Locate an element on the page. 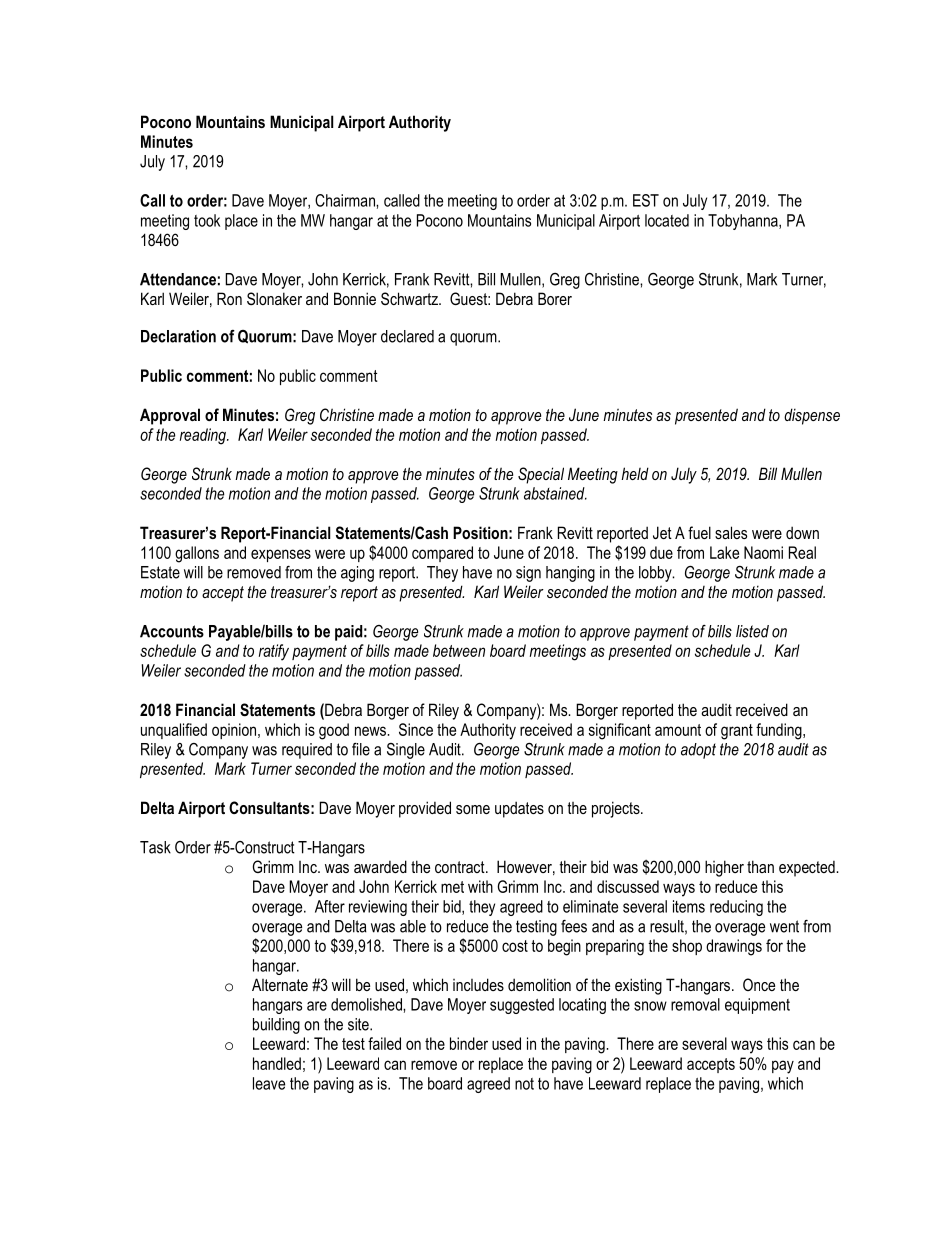  between is located at coordinates (459, 650).
